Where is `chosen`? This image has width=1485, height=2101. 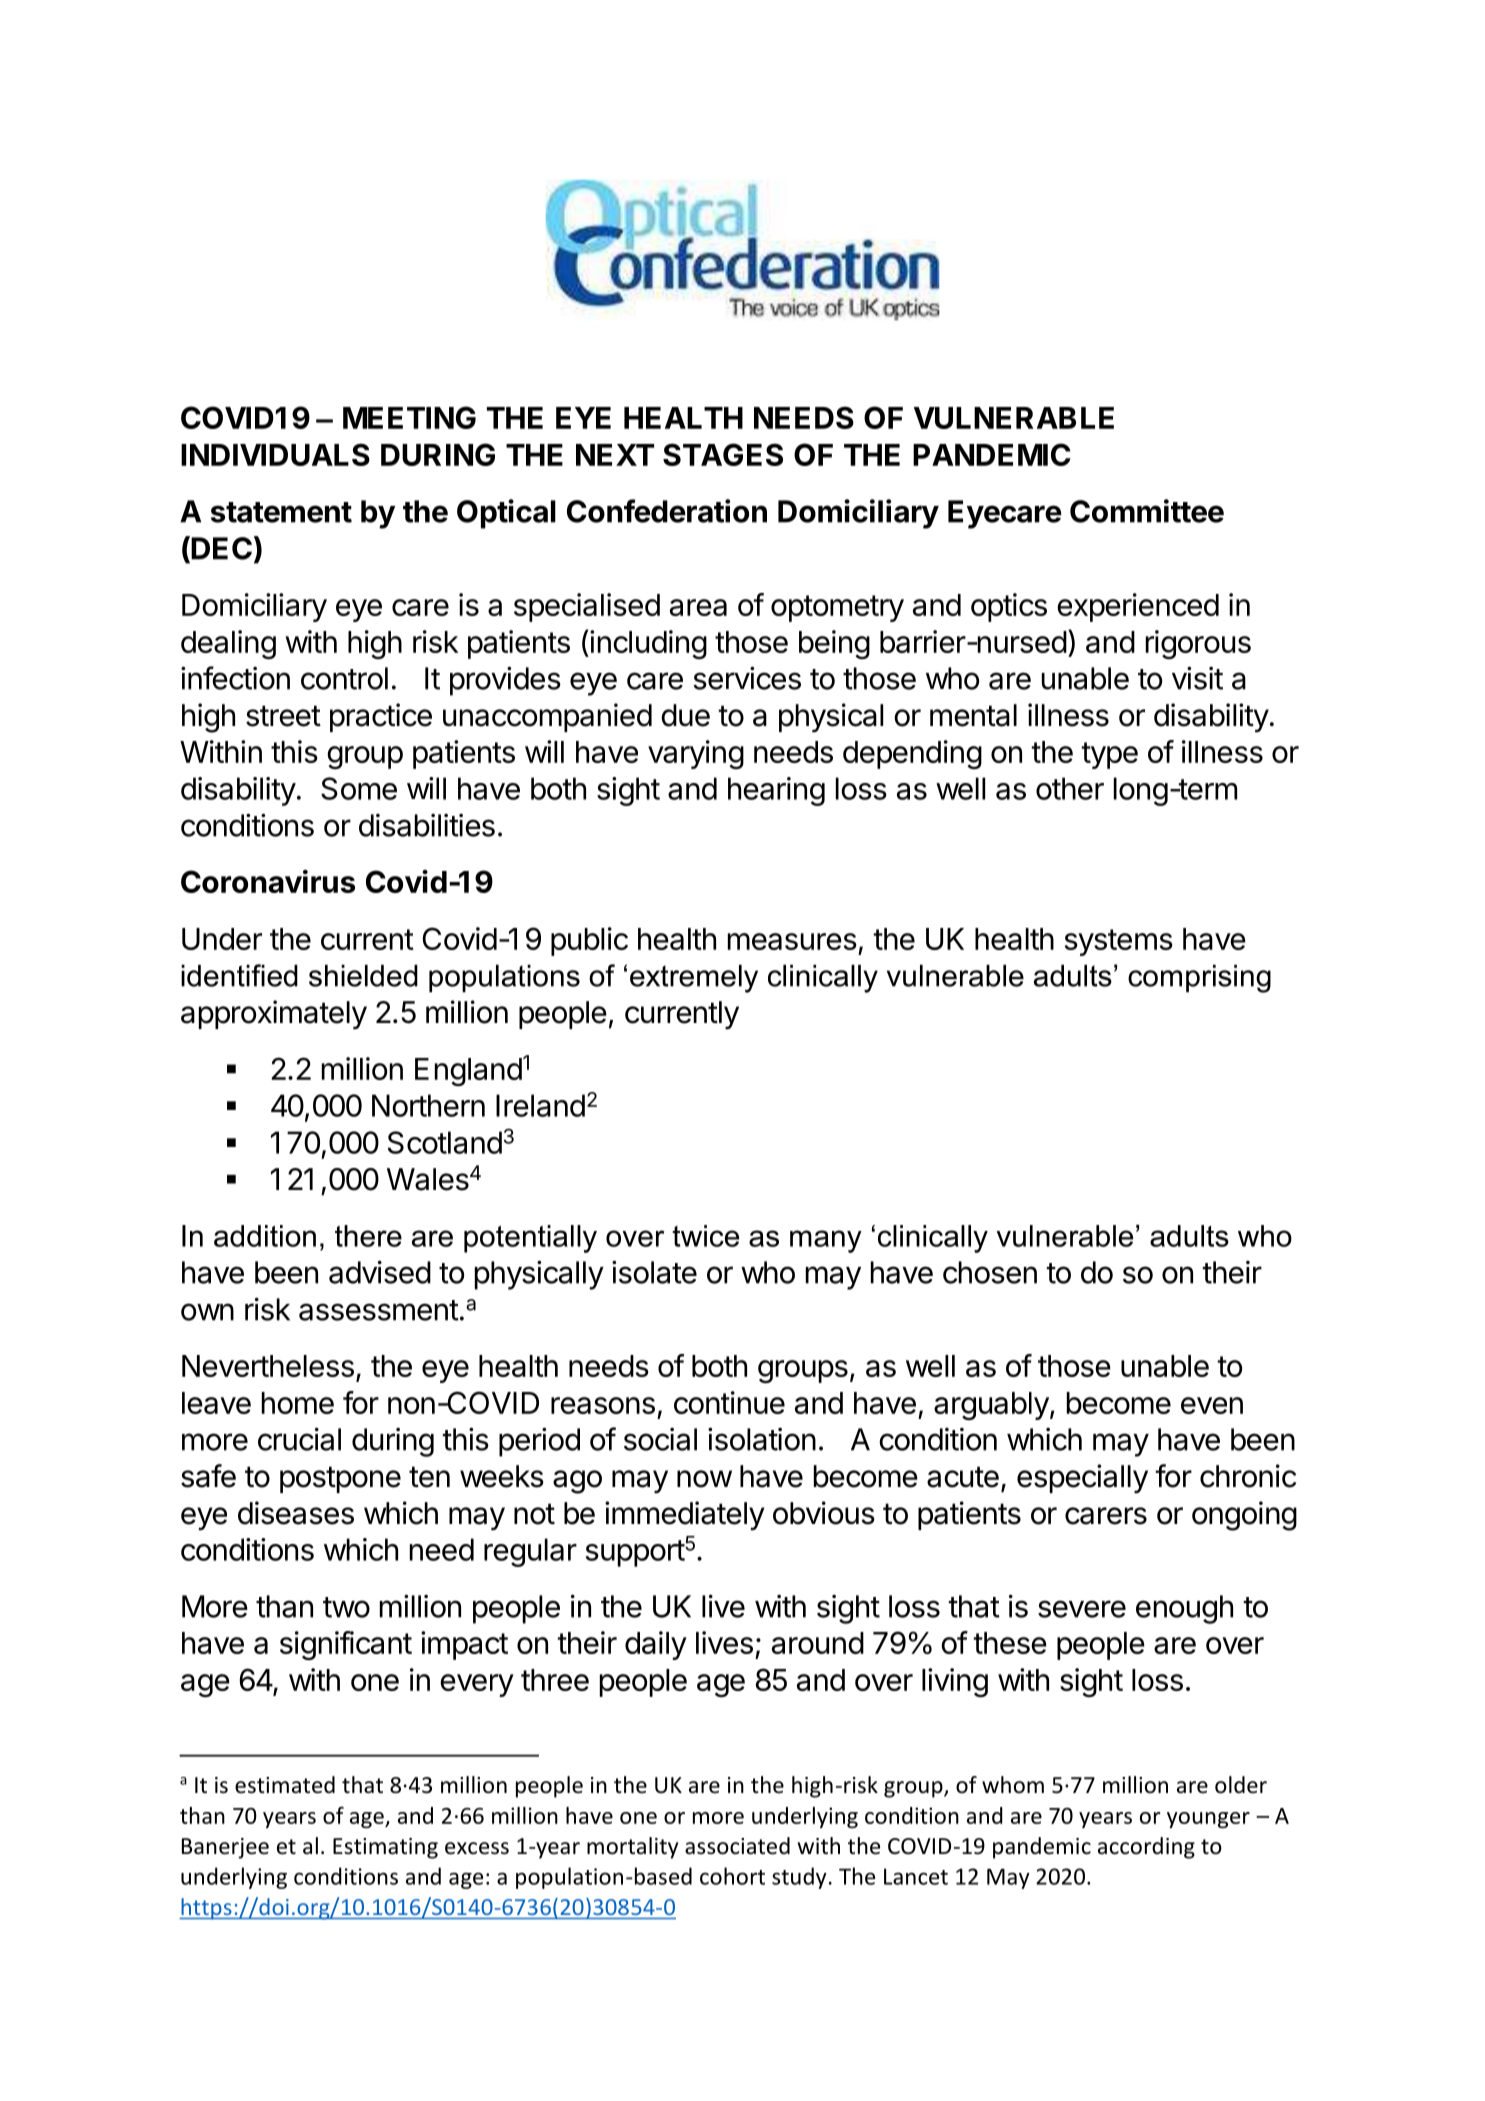 chosen is located at coordinates (990, 1272).
